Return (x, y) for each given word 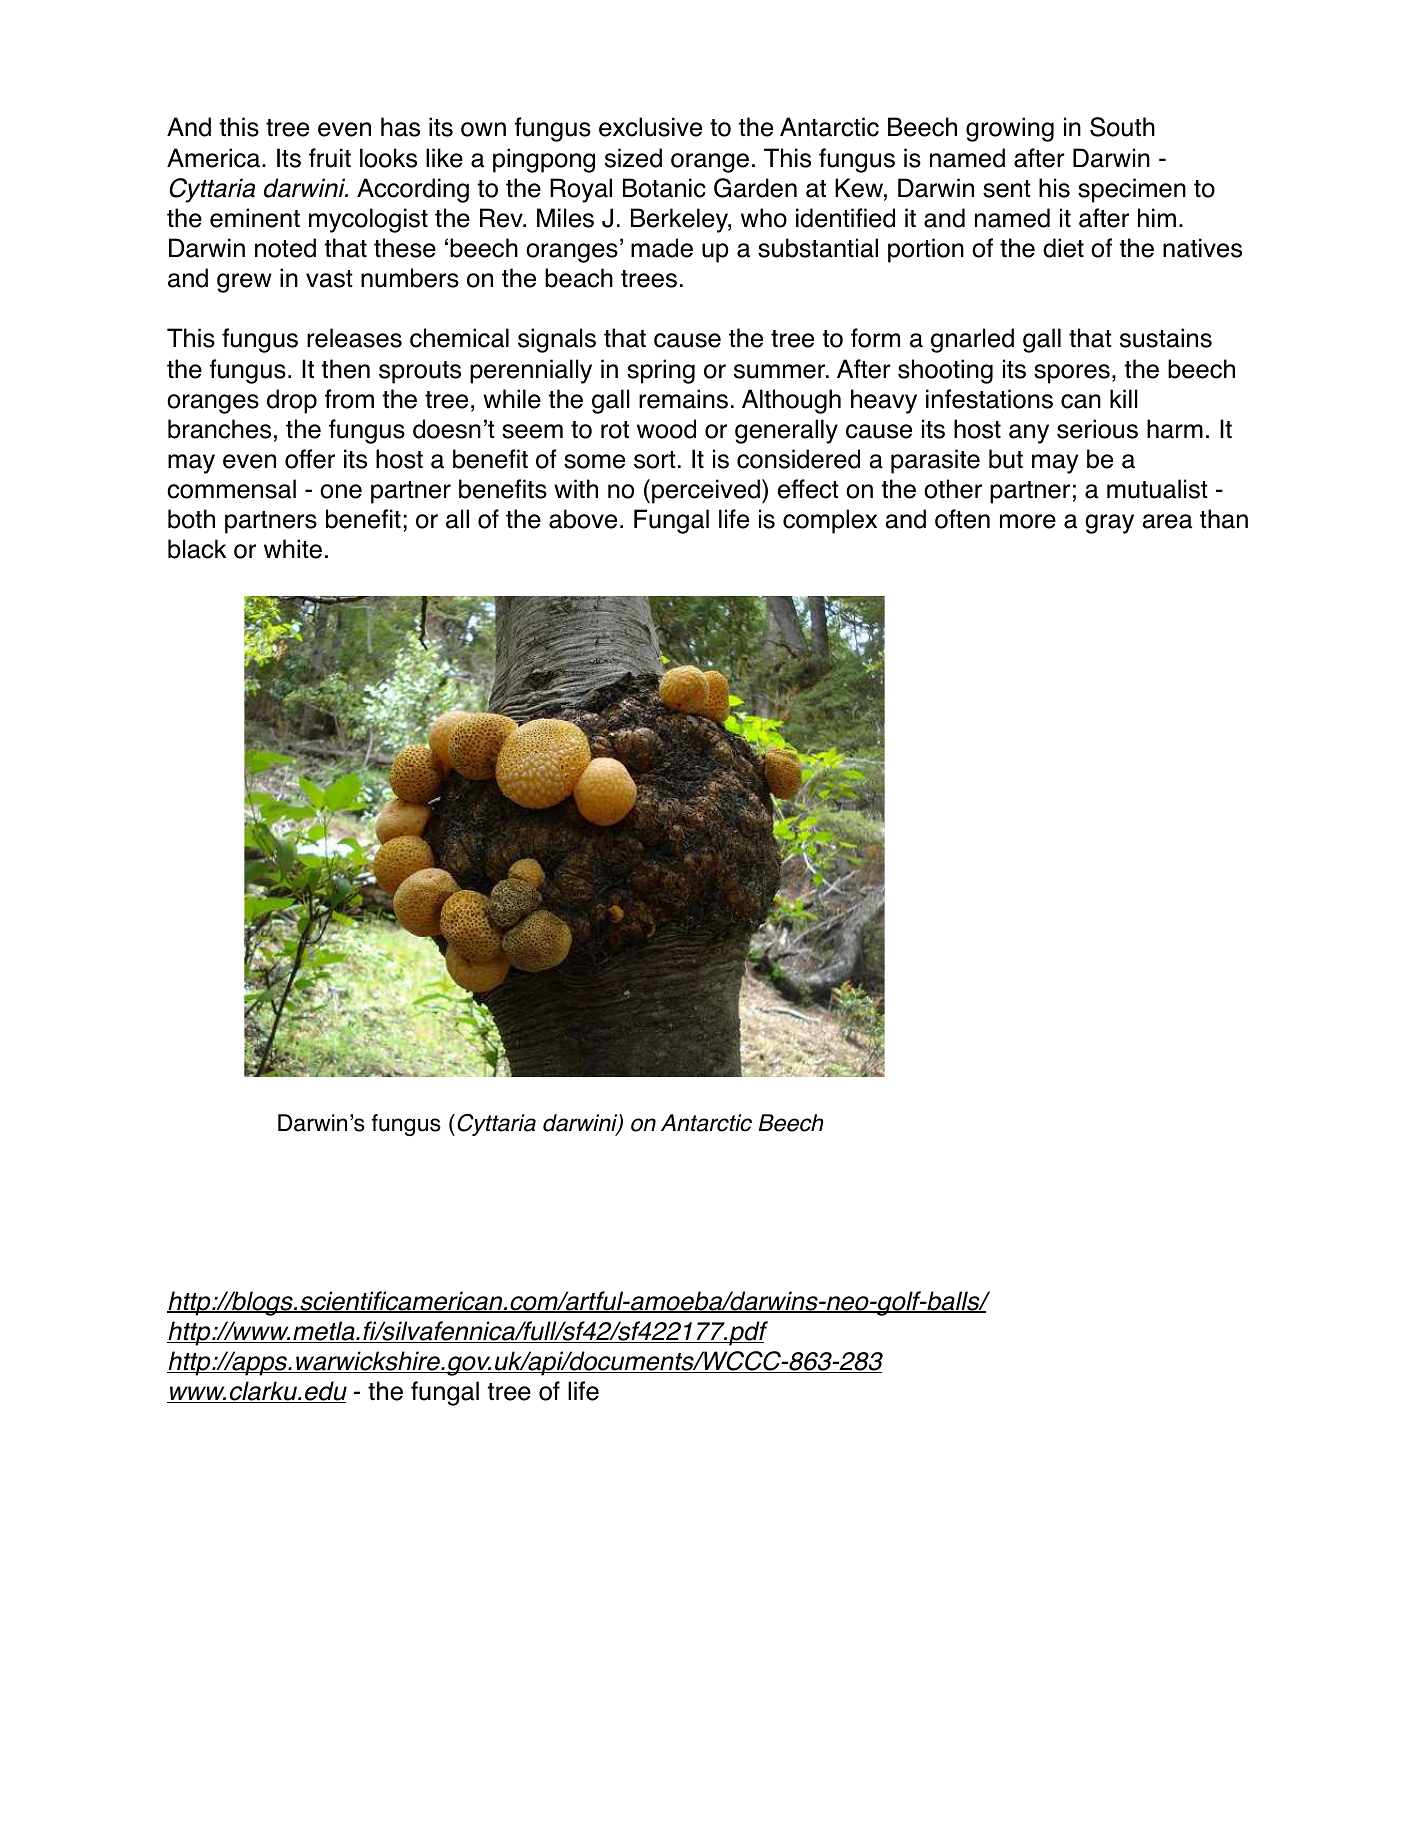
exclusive (650, 127)
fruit (330, 158)
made (662, 248)
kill (1124, 398)
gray (1109, 524)
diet (1063, 248)
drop (292, 401)
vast (329, 279)
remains (683, 399)
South (1122, 127)
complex (830, 521)
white (293, 549)
